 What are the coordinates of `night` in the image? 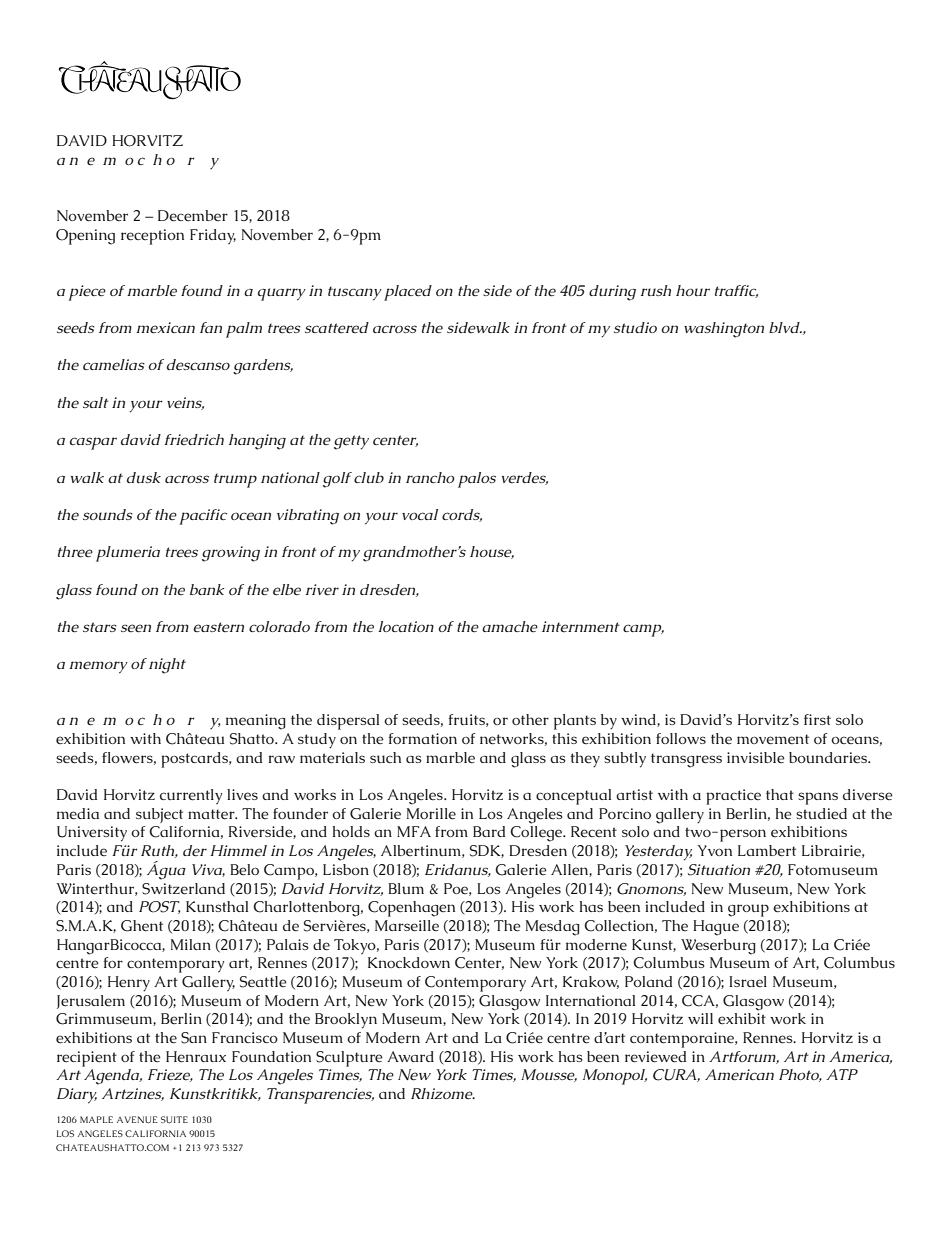 It's located at (167, 666).
